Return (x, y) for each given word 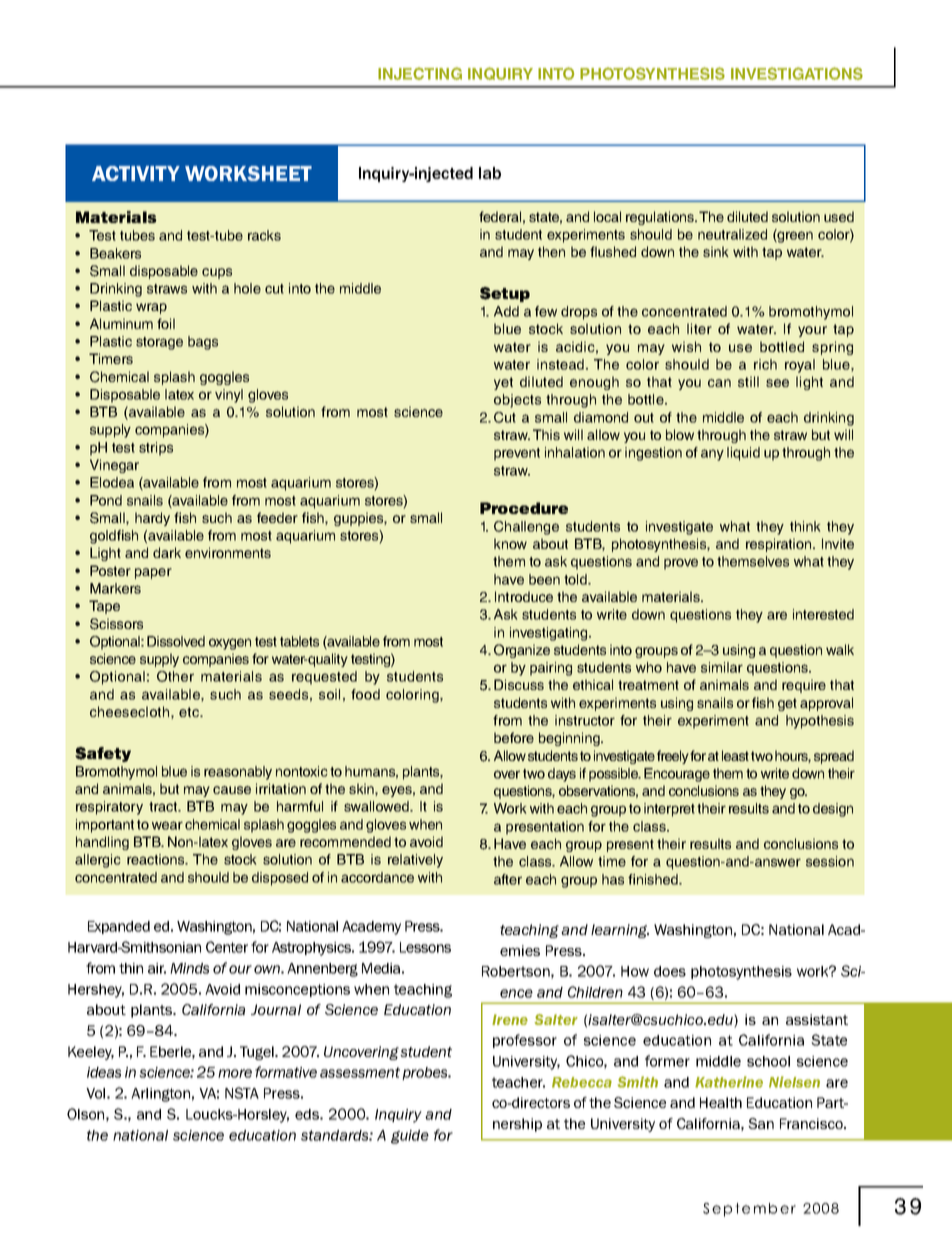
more (235, 1073)
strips (156, 449)
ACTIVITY (136, 173)
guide (410, 1137)
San (761, 1123)
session (830, 861)
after (508, 879)
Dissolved (176, 641)
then (551, 251)
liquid (743, 454)
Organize (522, 651)
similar (722, 667)
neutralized (732, 234)
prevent (517, 454)
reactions (157, 859)
